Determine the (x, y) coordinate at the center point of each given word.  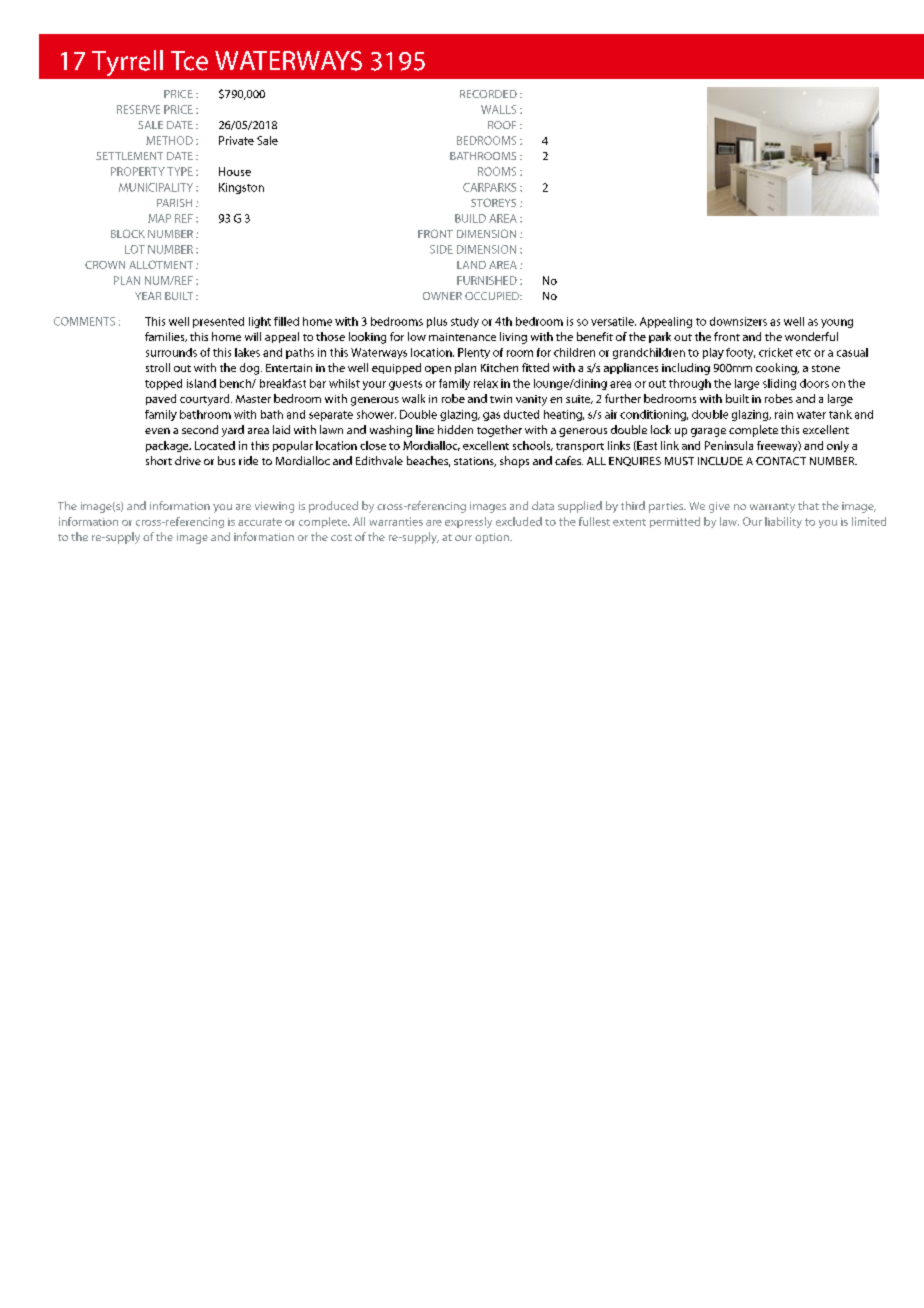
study (465, 322)
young (837, 323)
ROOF (502, 125)
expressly (468, 522)
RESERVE (138, 109)
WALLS (498, 109)
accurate (260, 522)
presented (218, 322)
